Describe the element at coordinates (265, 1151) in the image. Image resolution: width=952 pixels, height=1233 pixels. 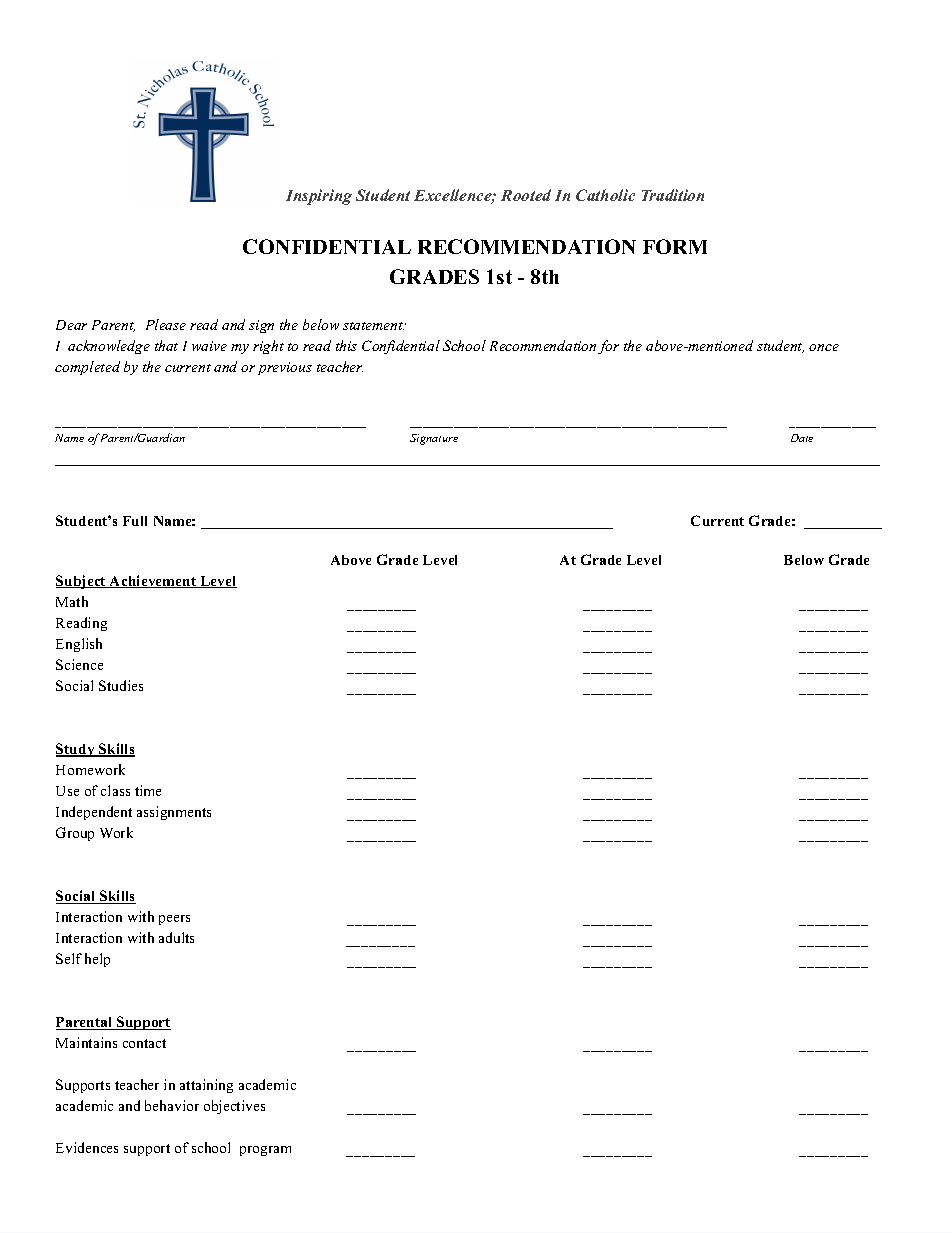
I see `program` at that location.
